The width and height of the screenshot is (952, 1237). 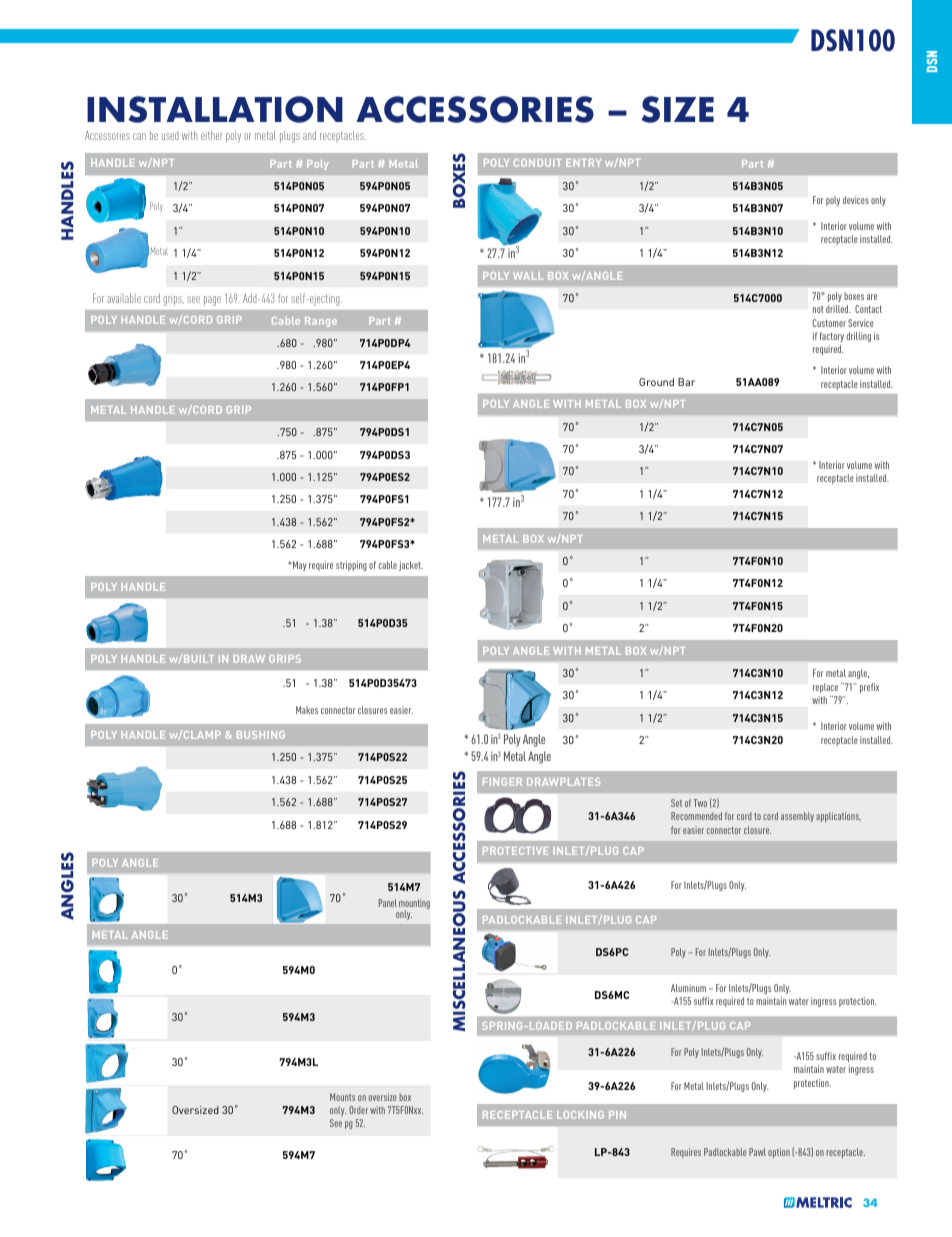 What do you see at coordinates (300, 566) in the screenshot?
I see `May` at bounding box center [300, 566].
